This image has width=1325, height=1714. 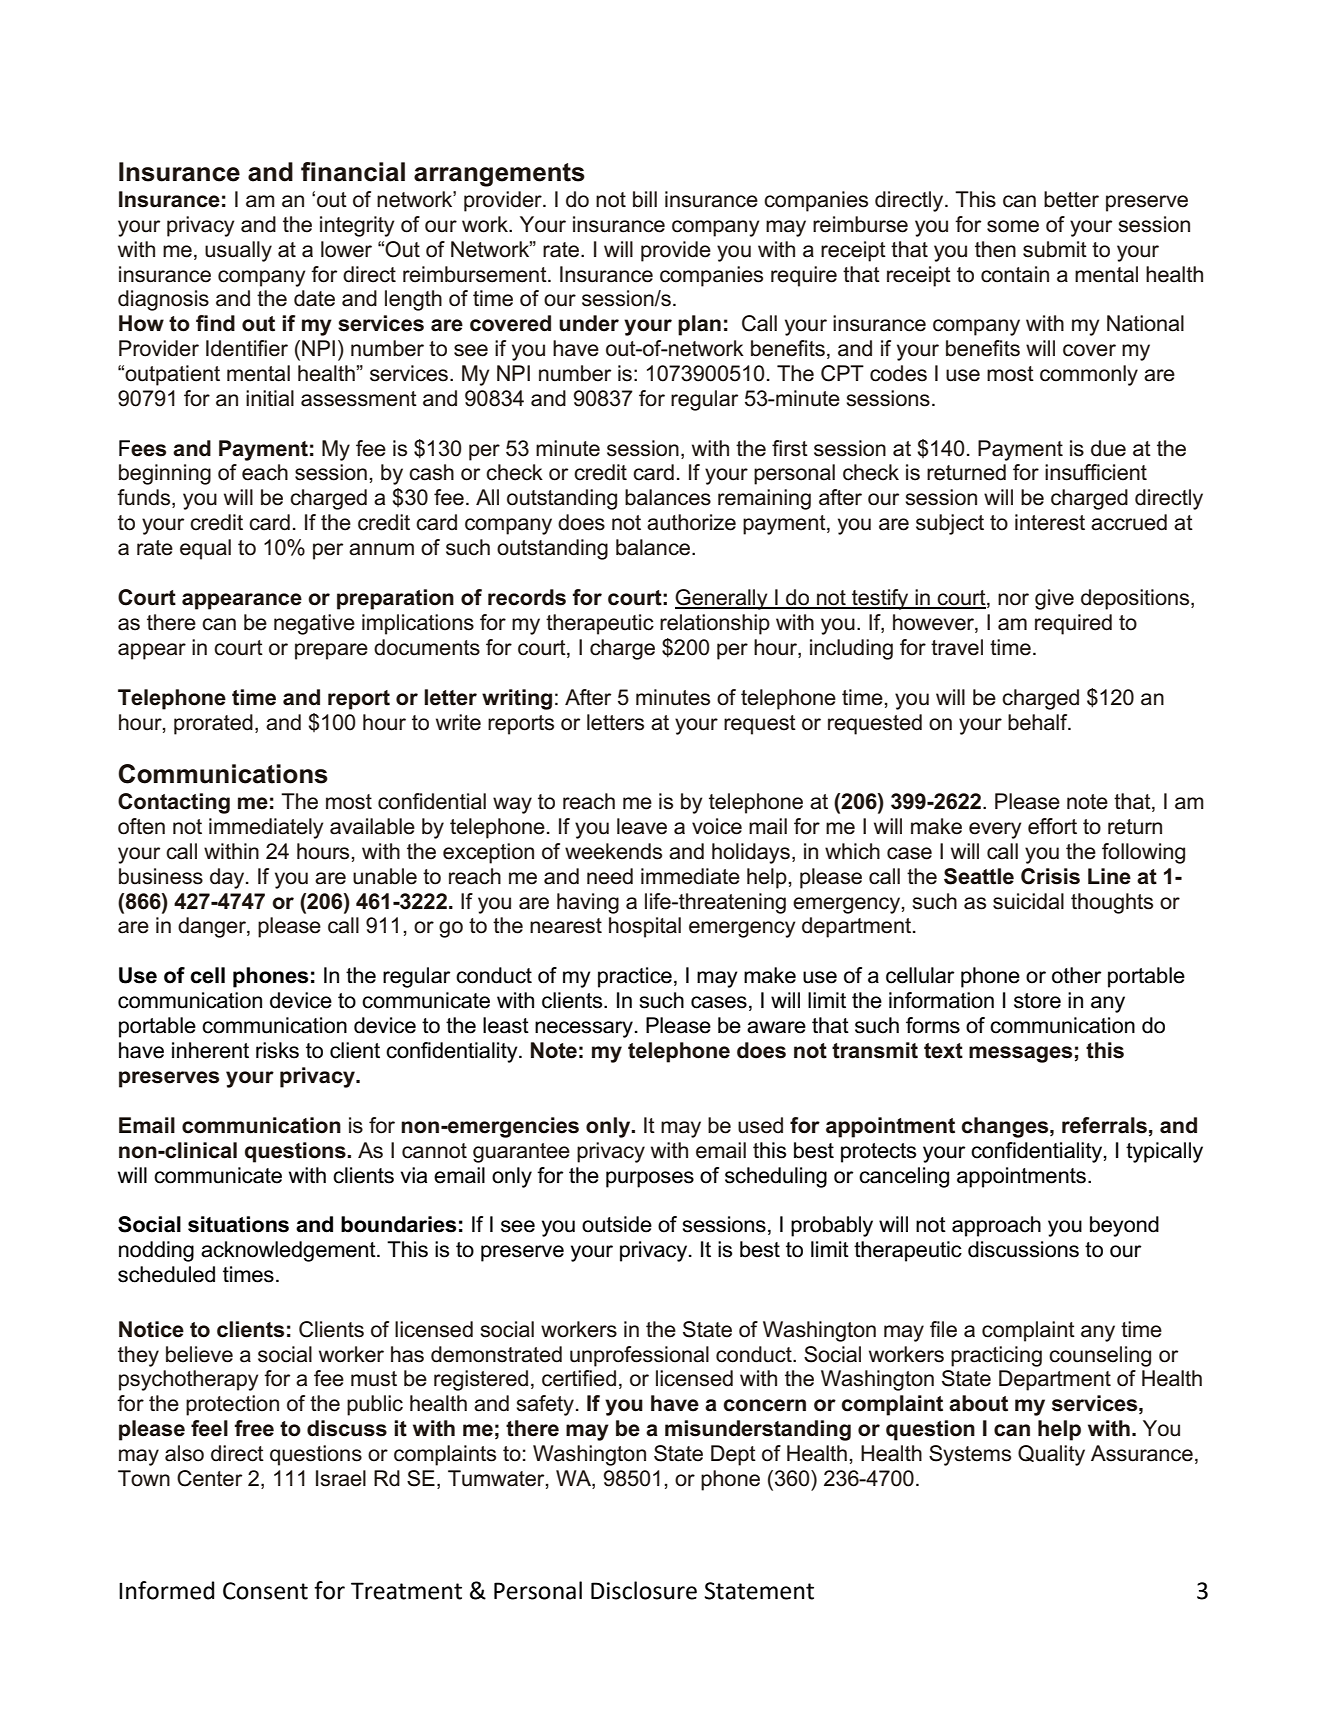 What do you see at coordinates (1050, 522) in the image?
I see `interest` at bounding box center [1050, 522].
